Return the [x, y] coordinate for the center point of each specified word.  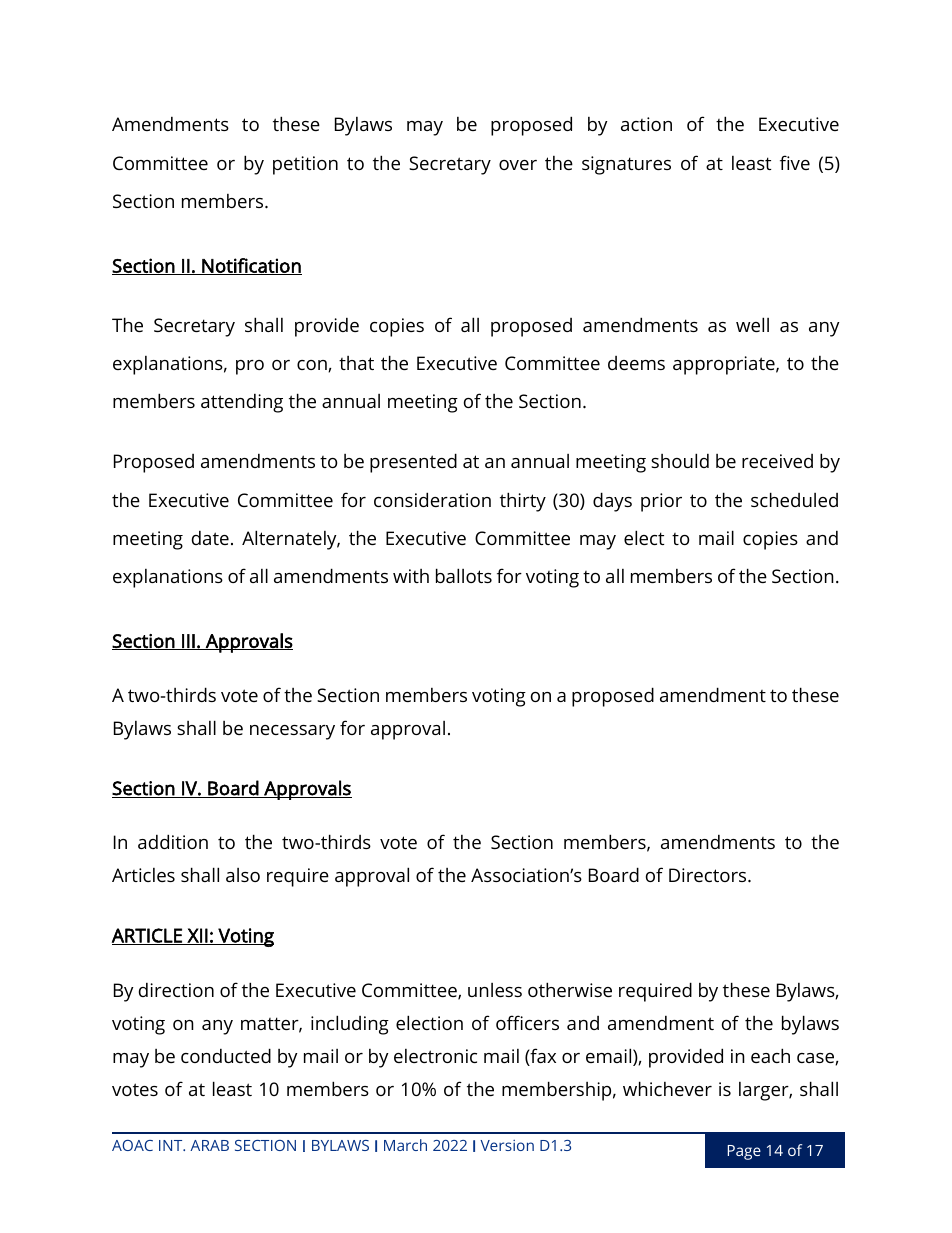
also [243, 875]
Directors [709, 875]
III [188, 642]
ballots [464, 575]
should [680, 460]
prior [661, 502]
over [518, 165]
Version [507, 1145]
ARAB [209, 1145]
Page [744, 1152]
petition [305, 165]
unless [495, 990]
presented [413, 463]
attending [242, 403]
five [795, 162]
